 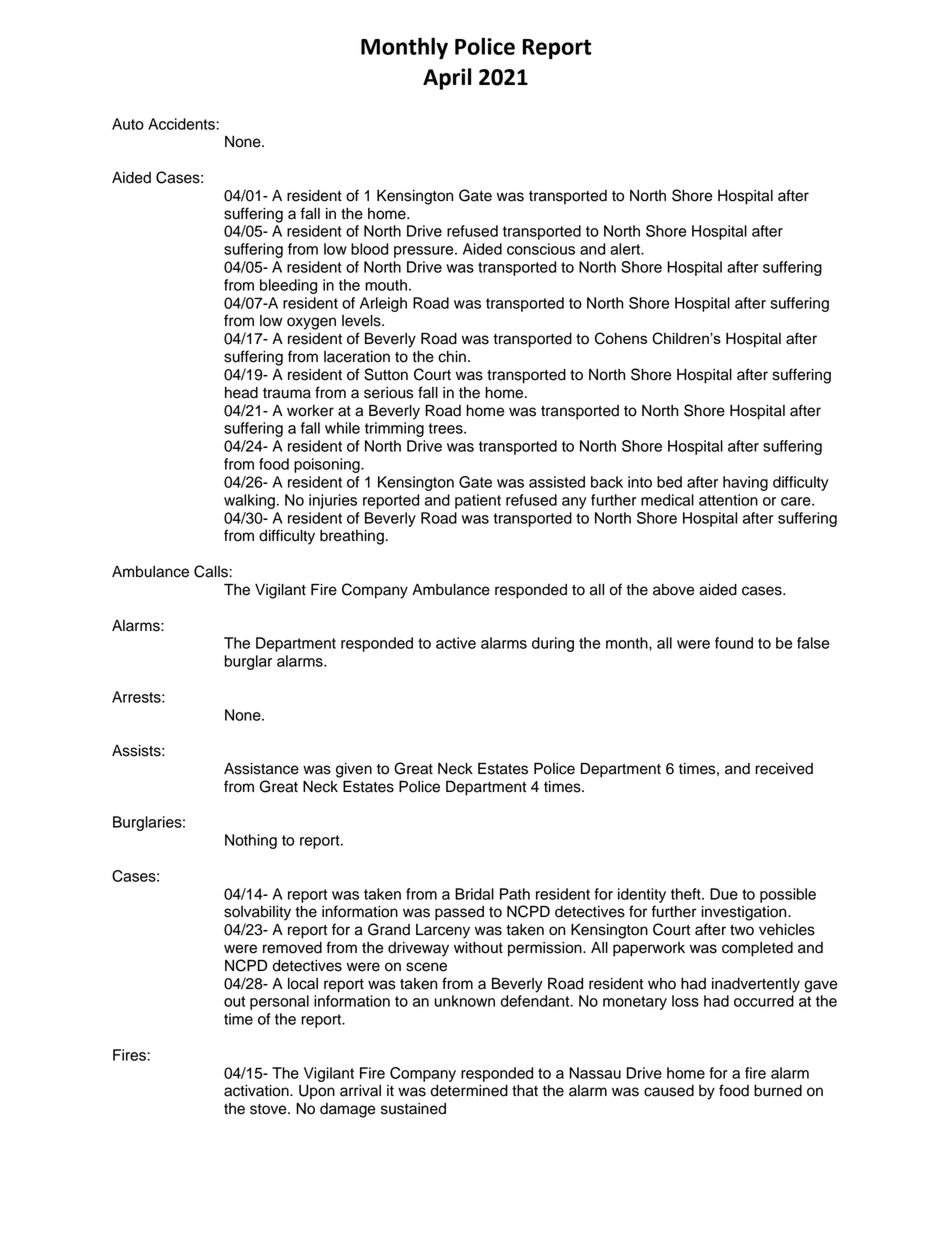 I want to click on April, so click(x=447, y=79).
